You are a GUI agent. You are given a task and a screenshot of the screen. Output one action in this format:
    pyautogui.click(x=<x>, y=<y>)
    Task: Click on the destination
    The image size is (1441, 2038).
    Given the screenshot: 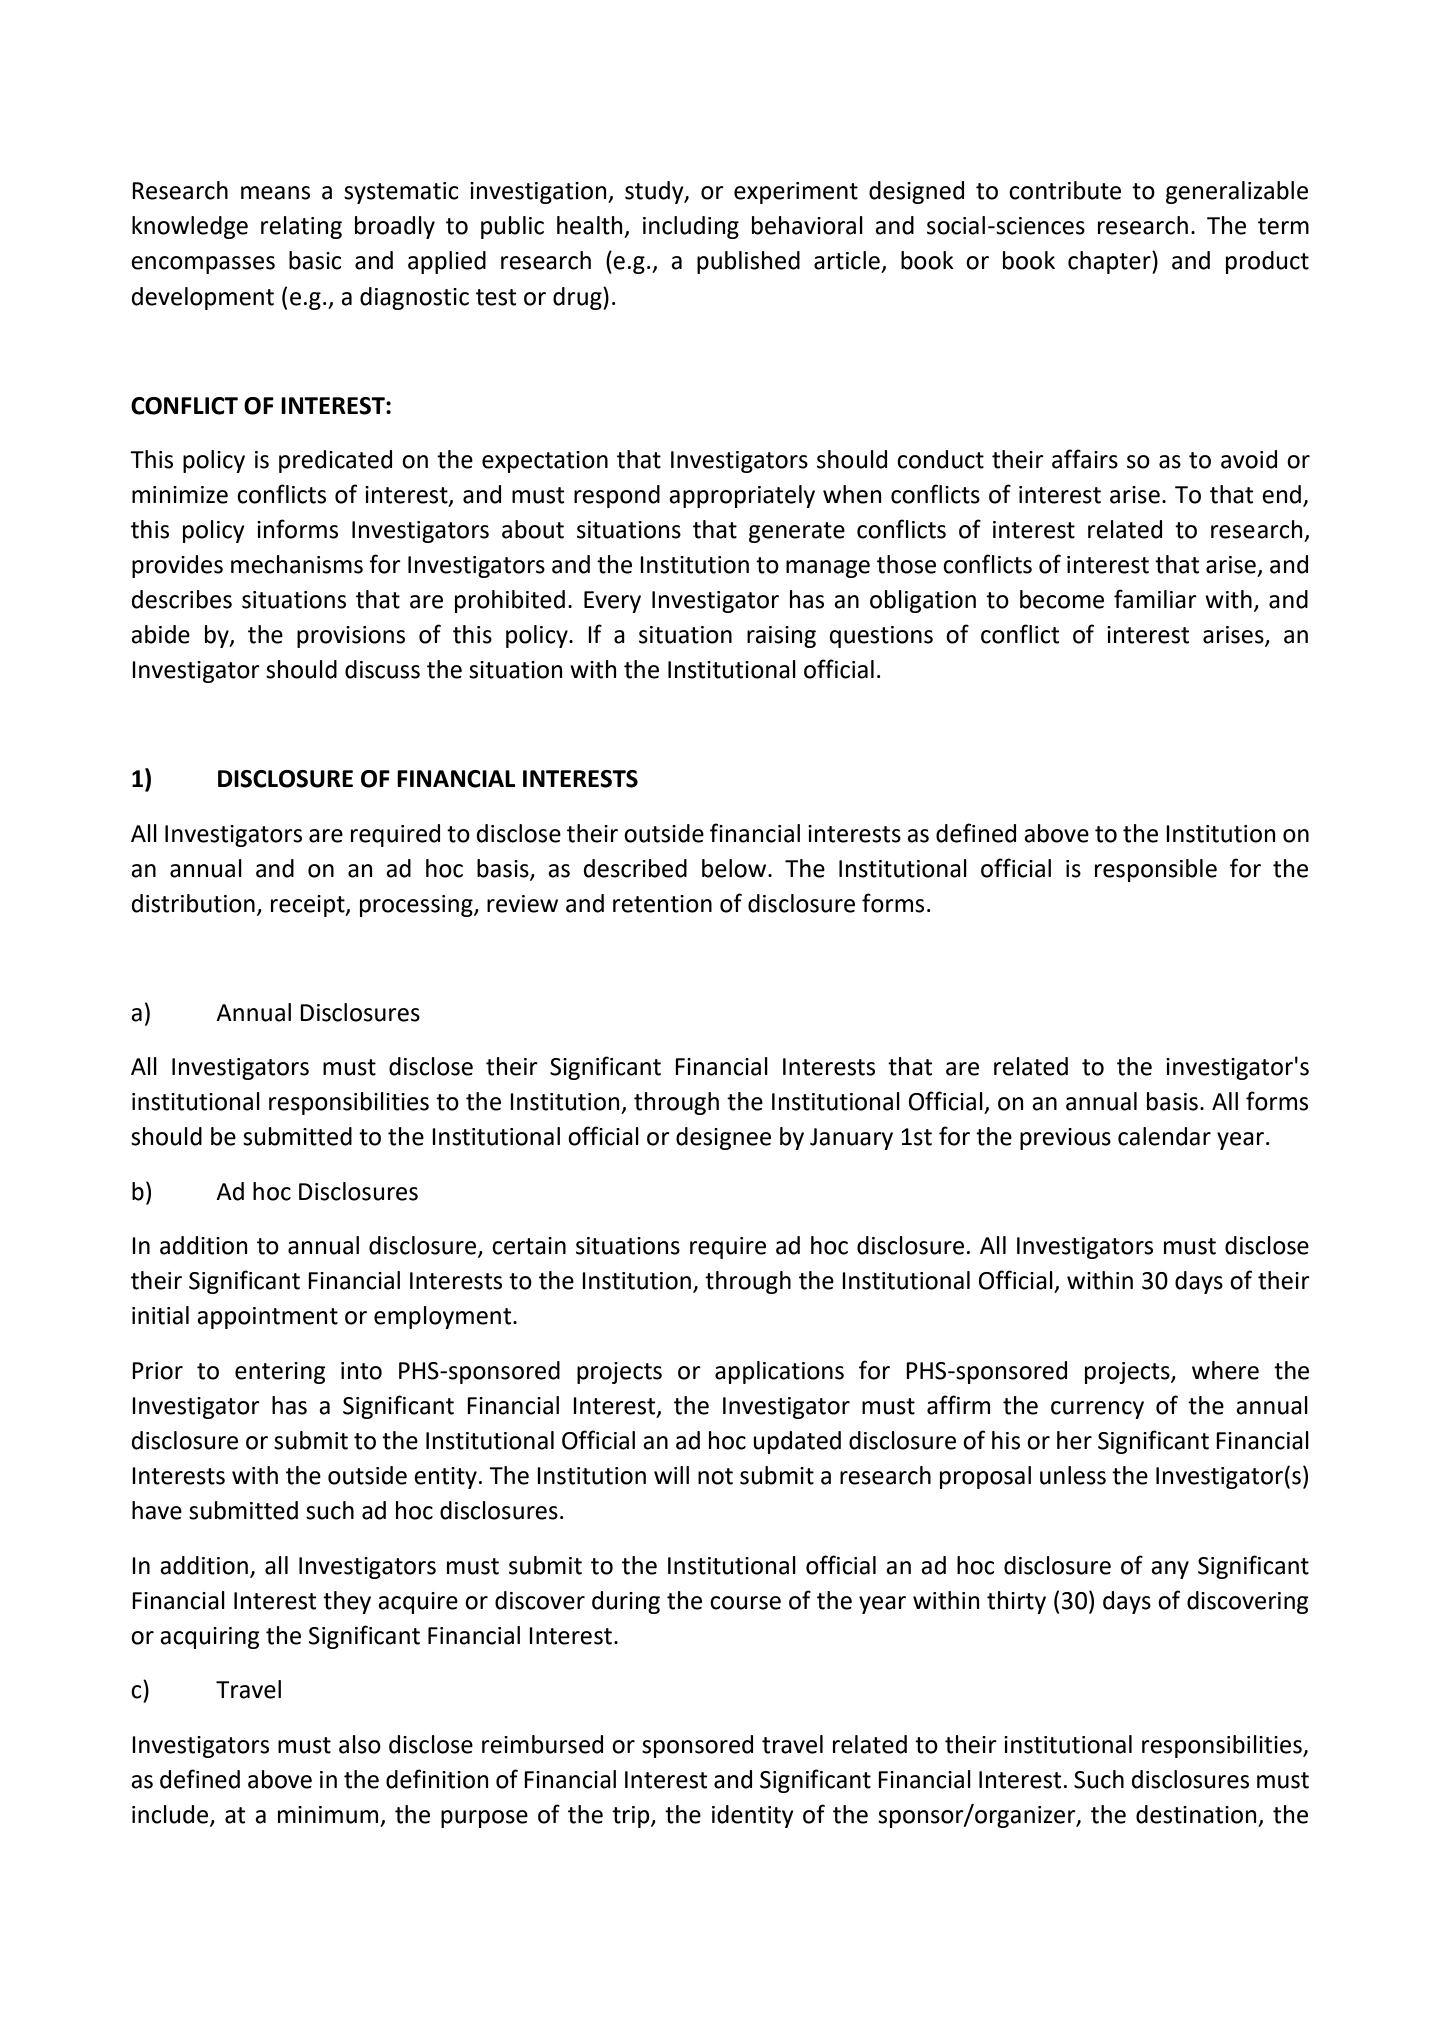 What is the action you would take?
    pyautogui.click(x=1196, y=1814)
